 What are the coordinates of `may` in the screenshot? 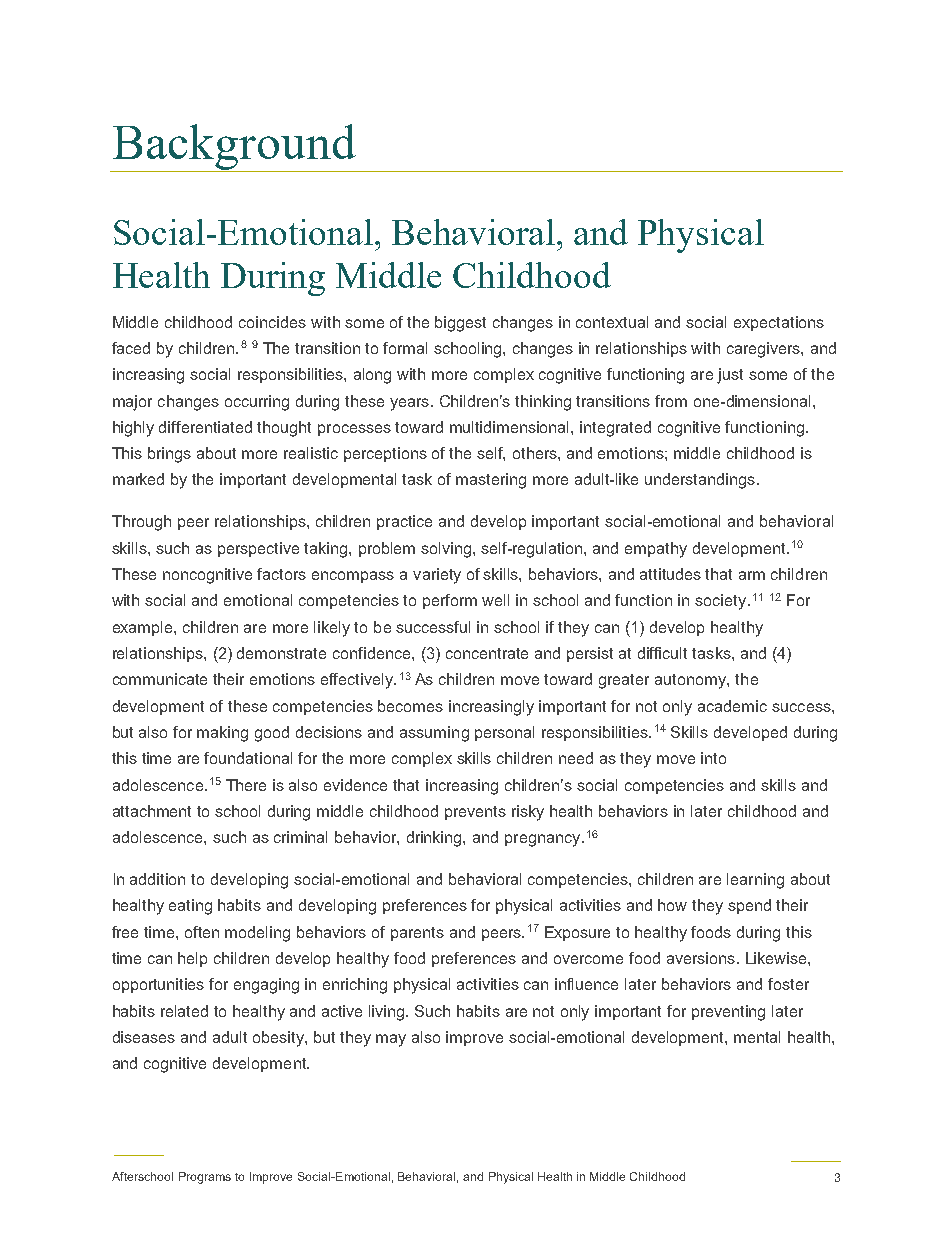 It's located at (391, 1040).
